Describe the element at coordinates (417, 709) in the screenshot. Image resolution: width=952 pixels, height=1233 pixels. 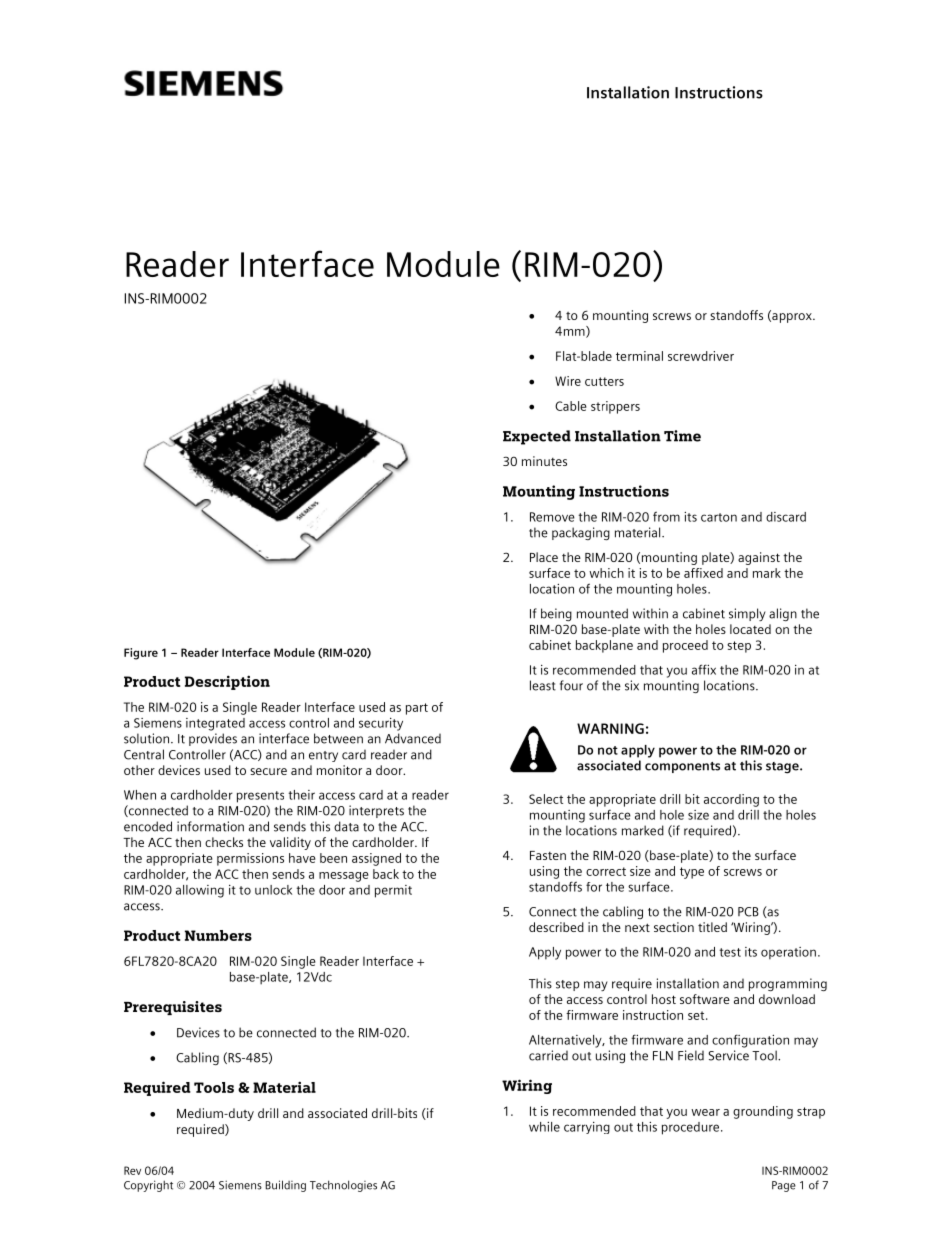
I see `part` at that location.
